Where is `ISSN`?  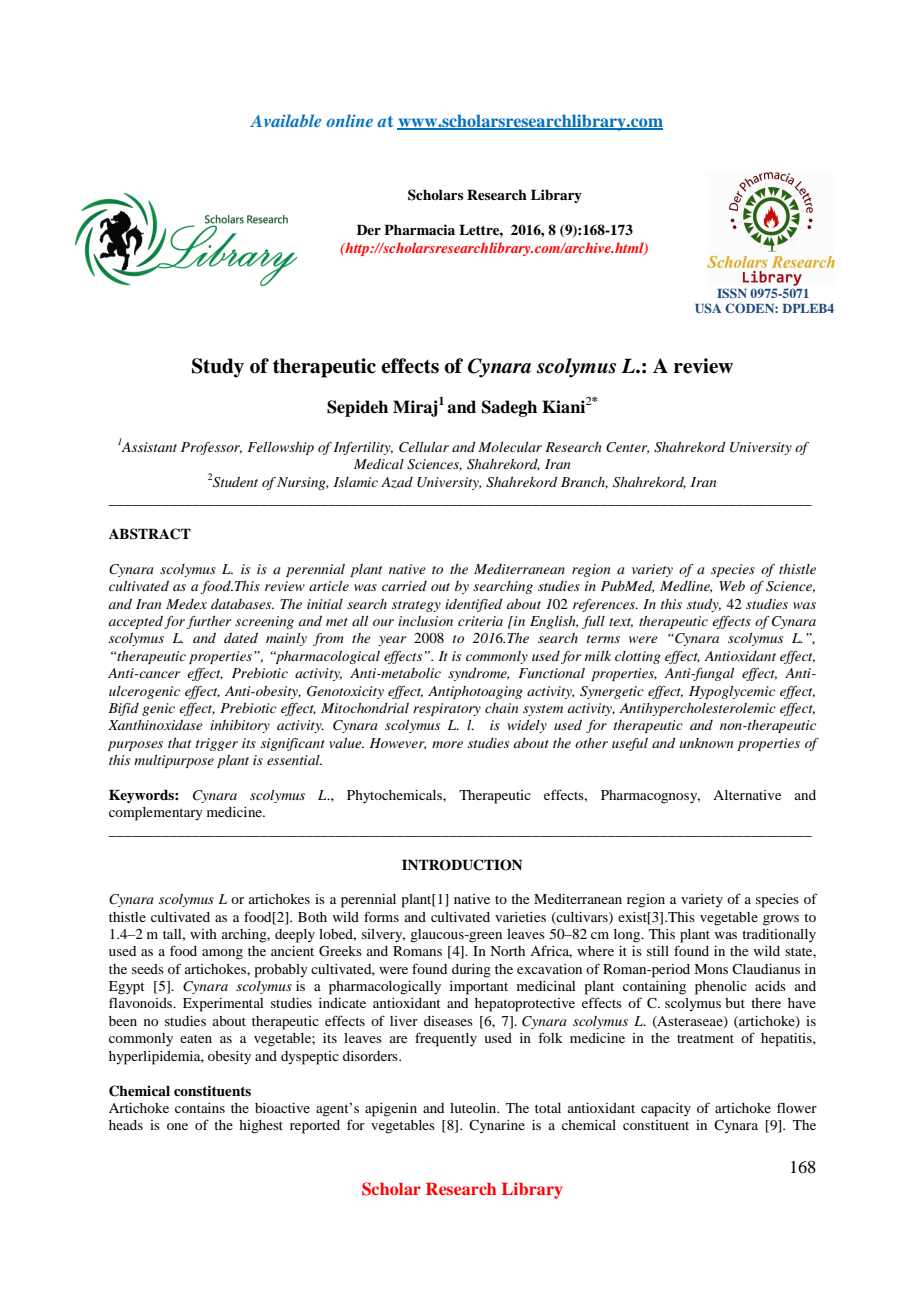
ISSN is located at coordinates (732, 293).
